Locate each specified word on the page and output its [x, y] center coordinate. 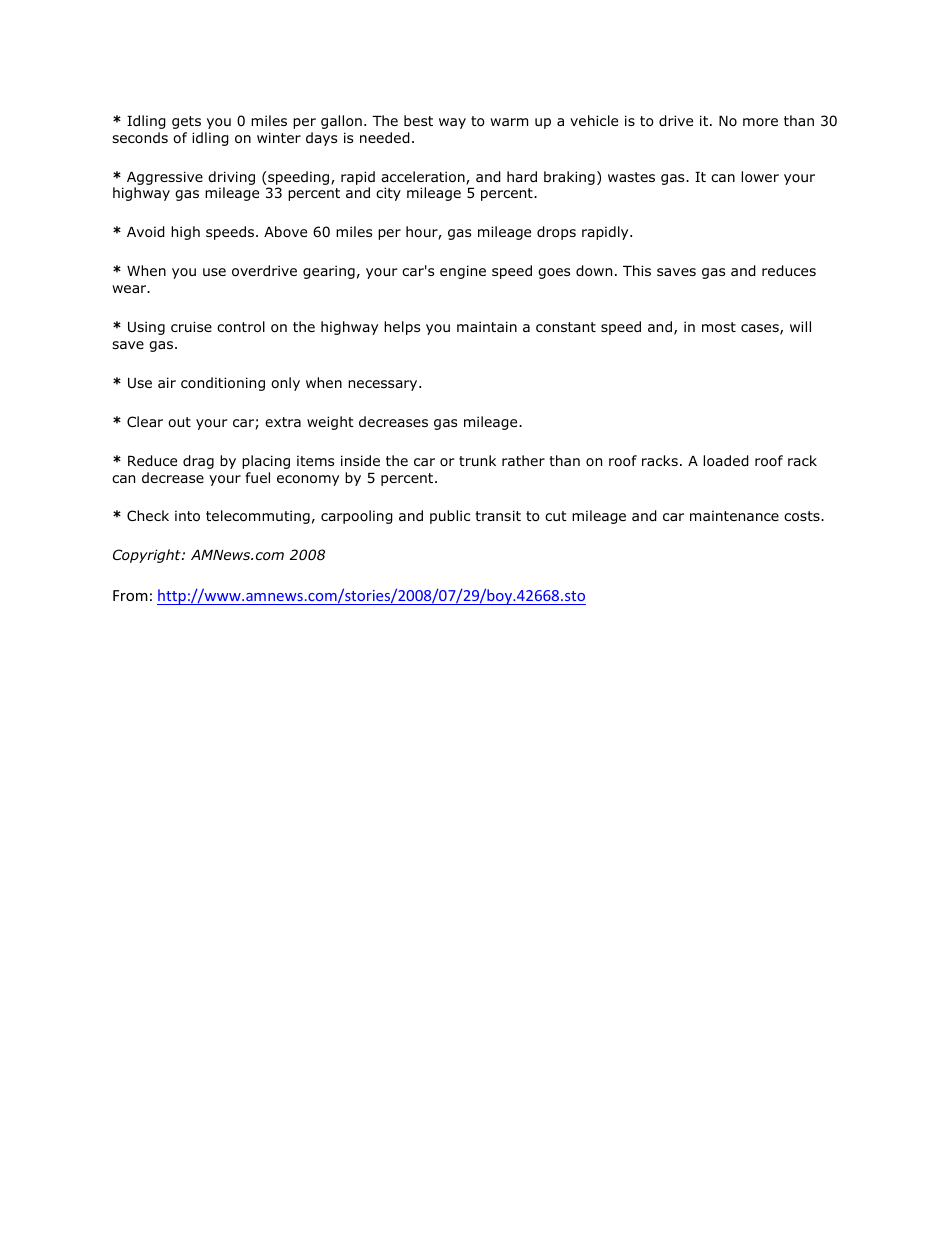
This [637, 270]
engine [463, 272]
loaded [726, 461]
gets [186, 122]
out [179, 422]
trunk [477, 460]
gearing [329, 272]
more [760, 122]
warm [509, 122]
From [130, 595]
